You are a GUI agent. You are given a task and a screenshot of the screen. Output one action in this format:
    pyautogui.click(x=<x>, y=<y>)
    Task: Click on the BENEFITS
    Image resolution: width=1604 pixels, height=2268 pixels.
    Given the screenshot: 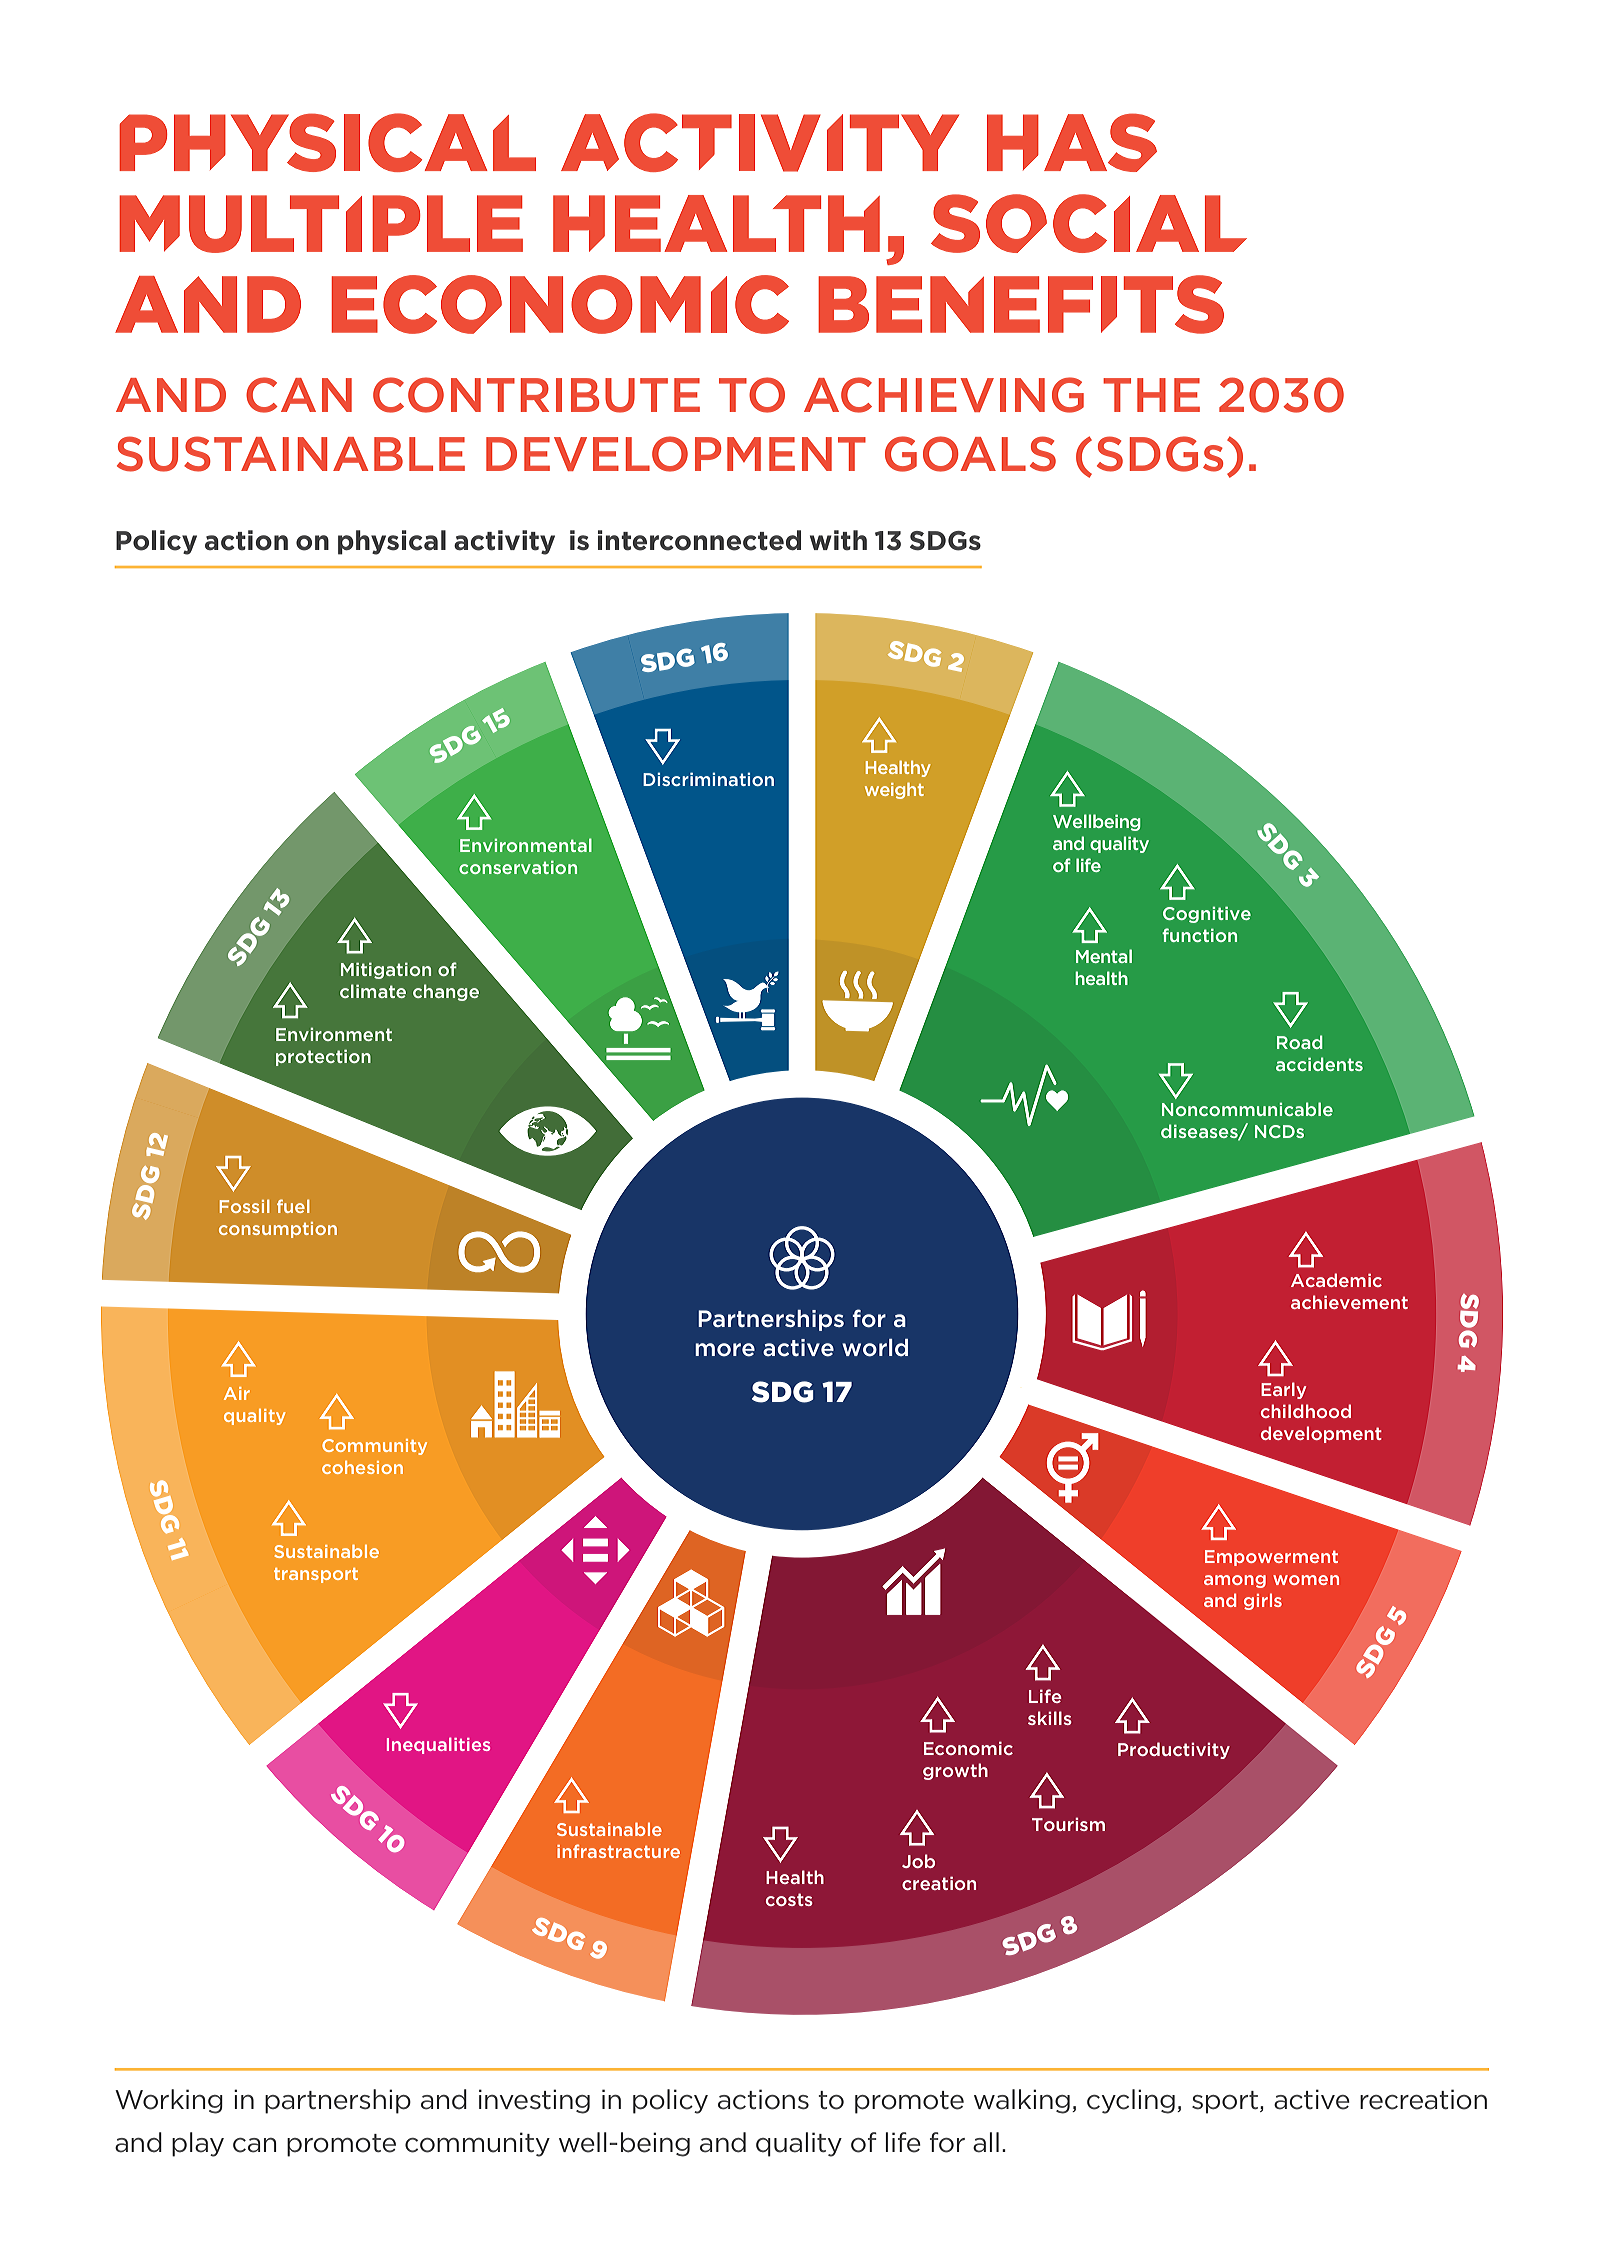 What is the action you would take?
    pyautogui.click(x=1021, y=304)
